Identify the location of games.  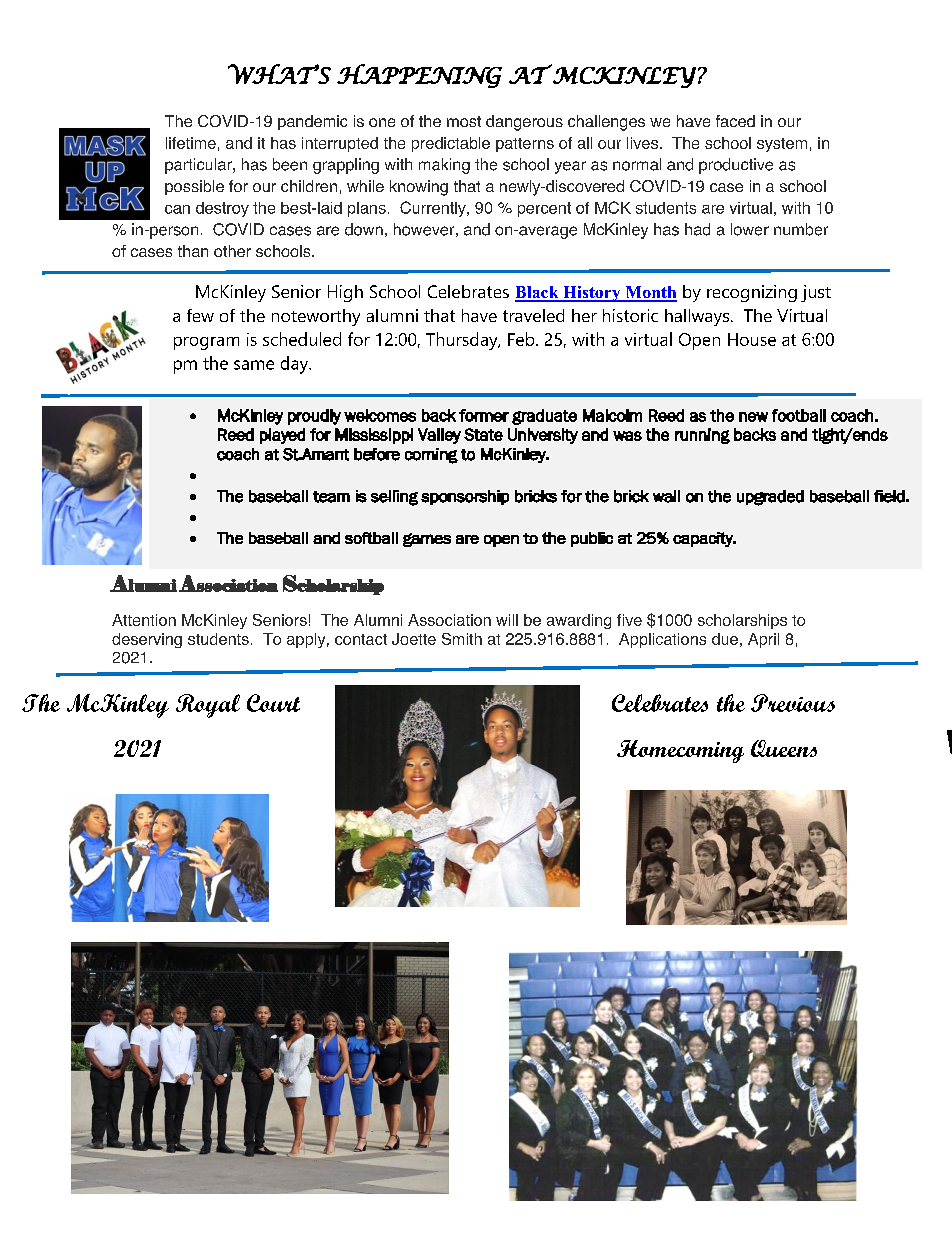
(427, 540).
